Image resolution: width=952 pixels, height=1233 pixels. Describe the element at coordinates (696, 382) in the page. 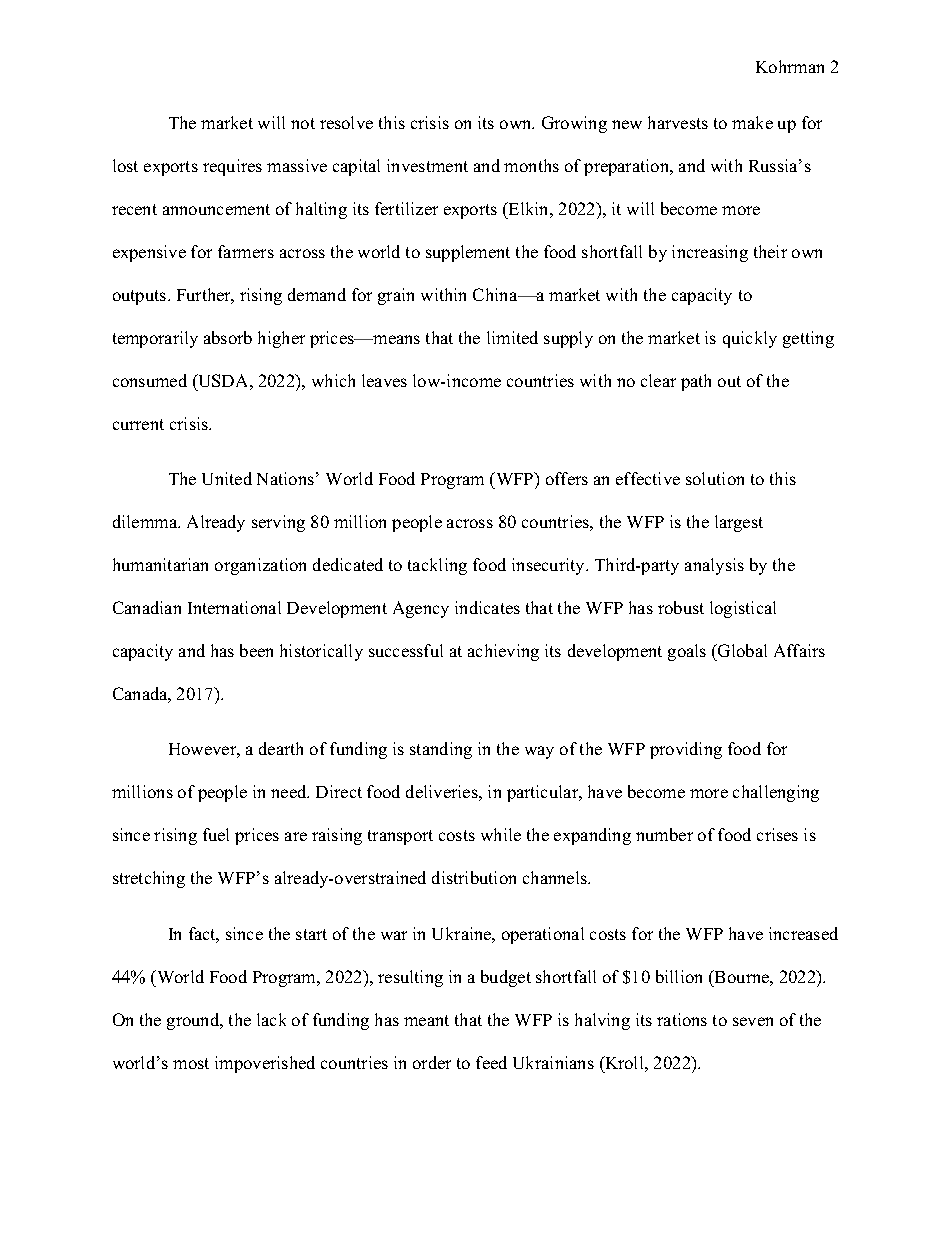

I see `path` at that location.
